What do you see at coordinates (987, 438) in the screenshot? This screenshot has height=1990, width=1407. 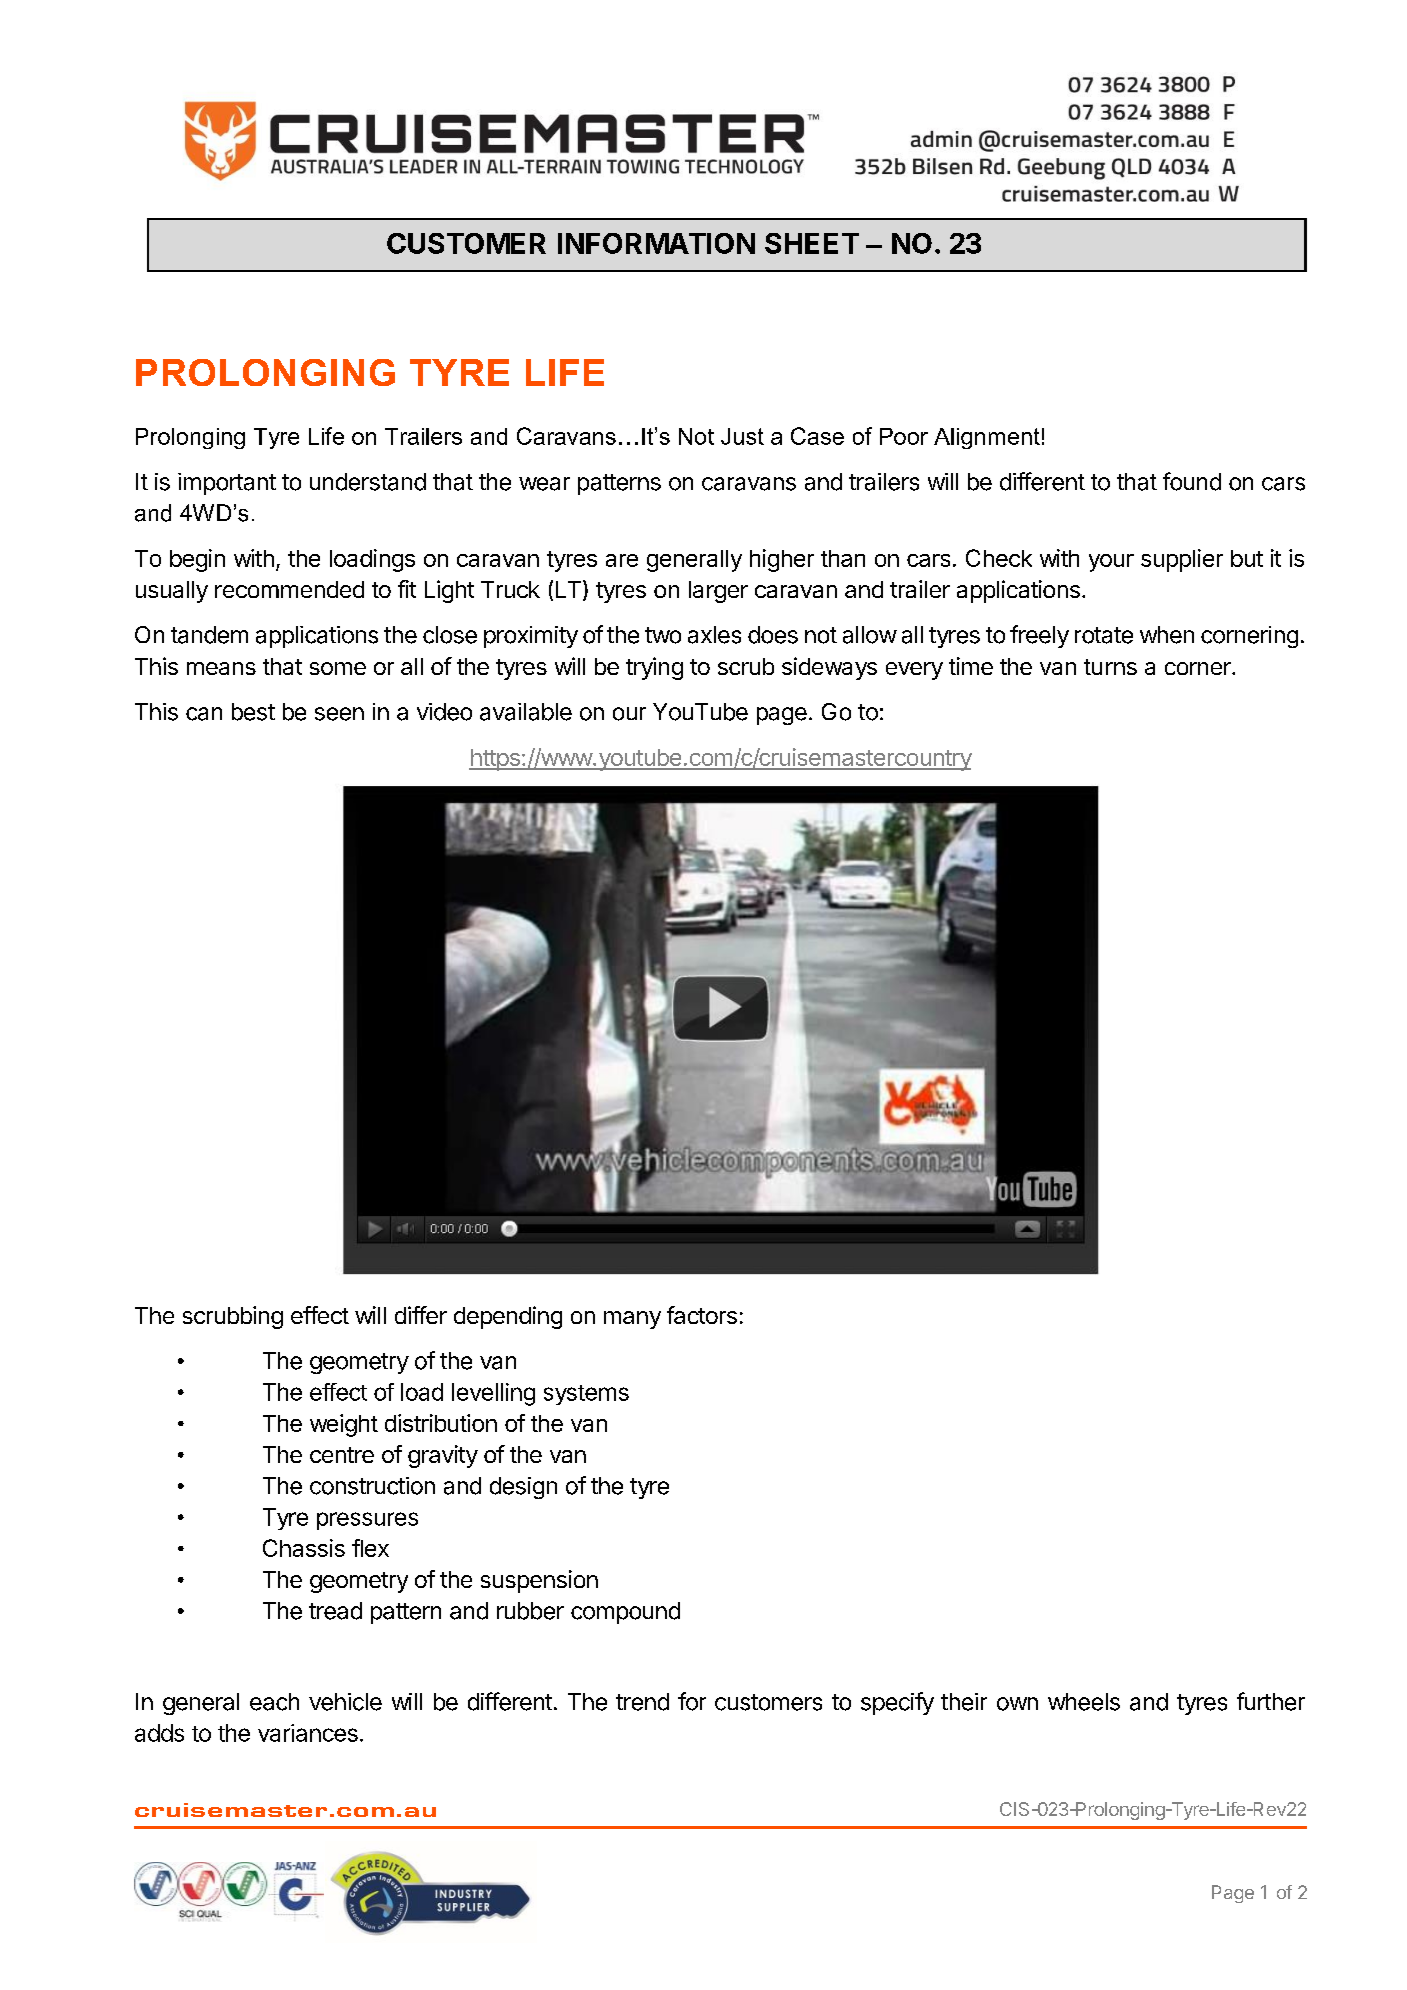 I see `Alignment` at bounding box center [987, 438].
